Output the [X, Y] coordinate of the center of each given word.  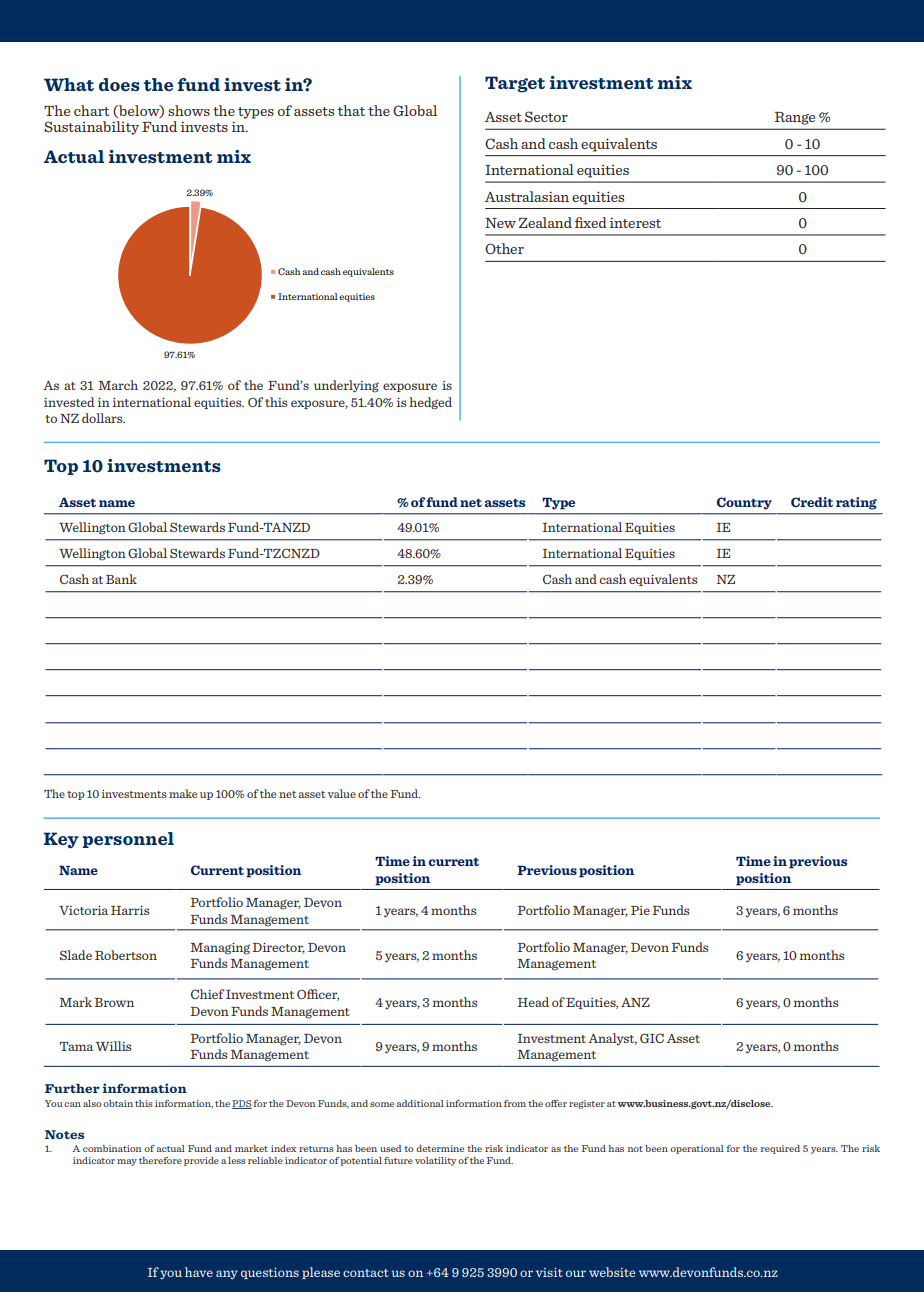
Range [795, 118]
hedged [430, 403]
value [341, 793]
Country [744, 503]
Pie [640, 910]
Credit [812, 502]
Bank [121, 579]
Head [533, 1002]
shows [189, 110]
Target [515, 84]
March [118, 385]
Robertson [126, 955]
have [199, 1272]
